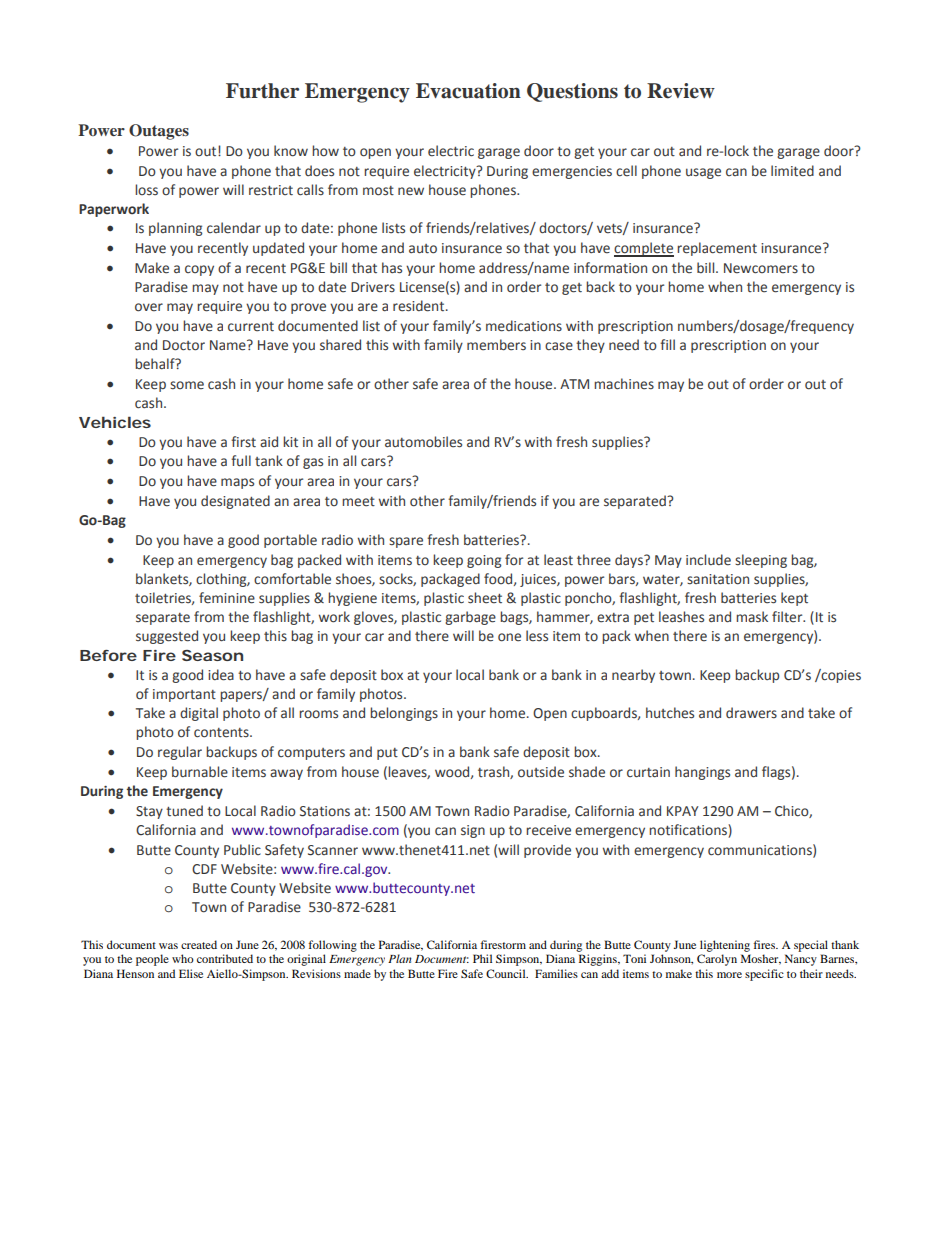  What do you see at coordinates (237, 483) in the image?
I see `maps` at bounding box center [237, 483].
